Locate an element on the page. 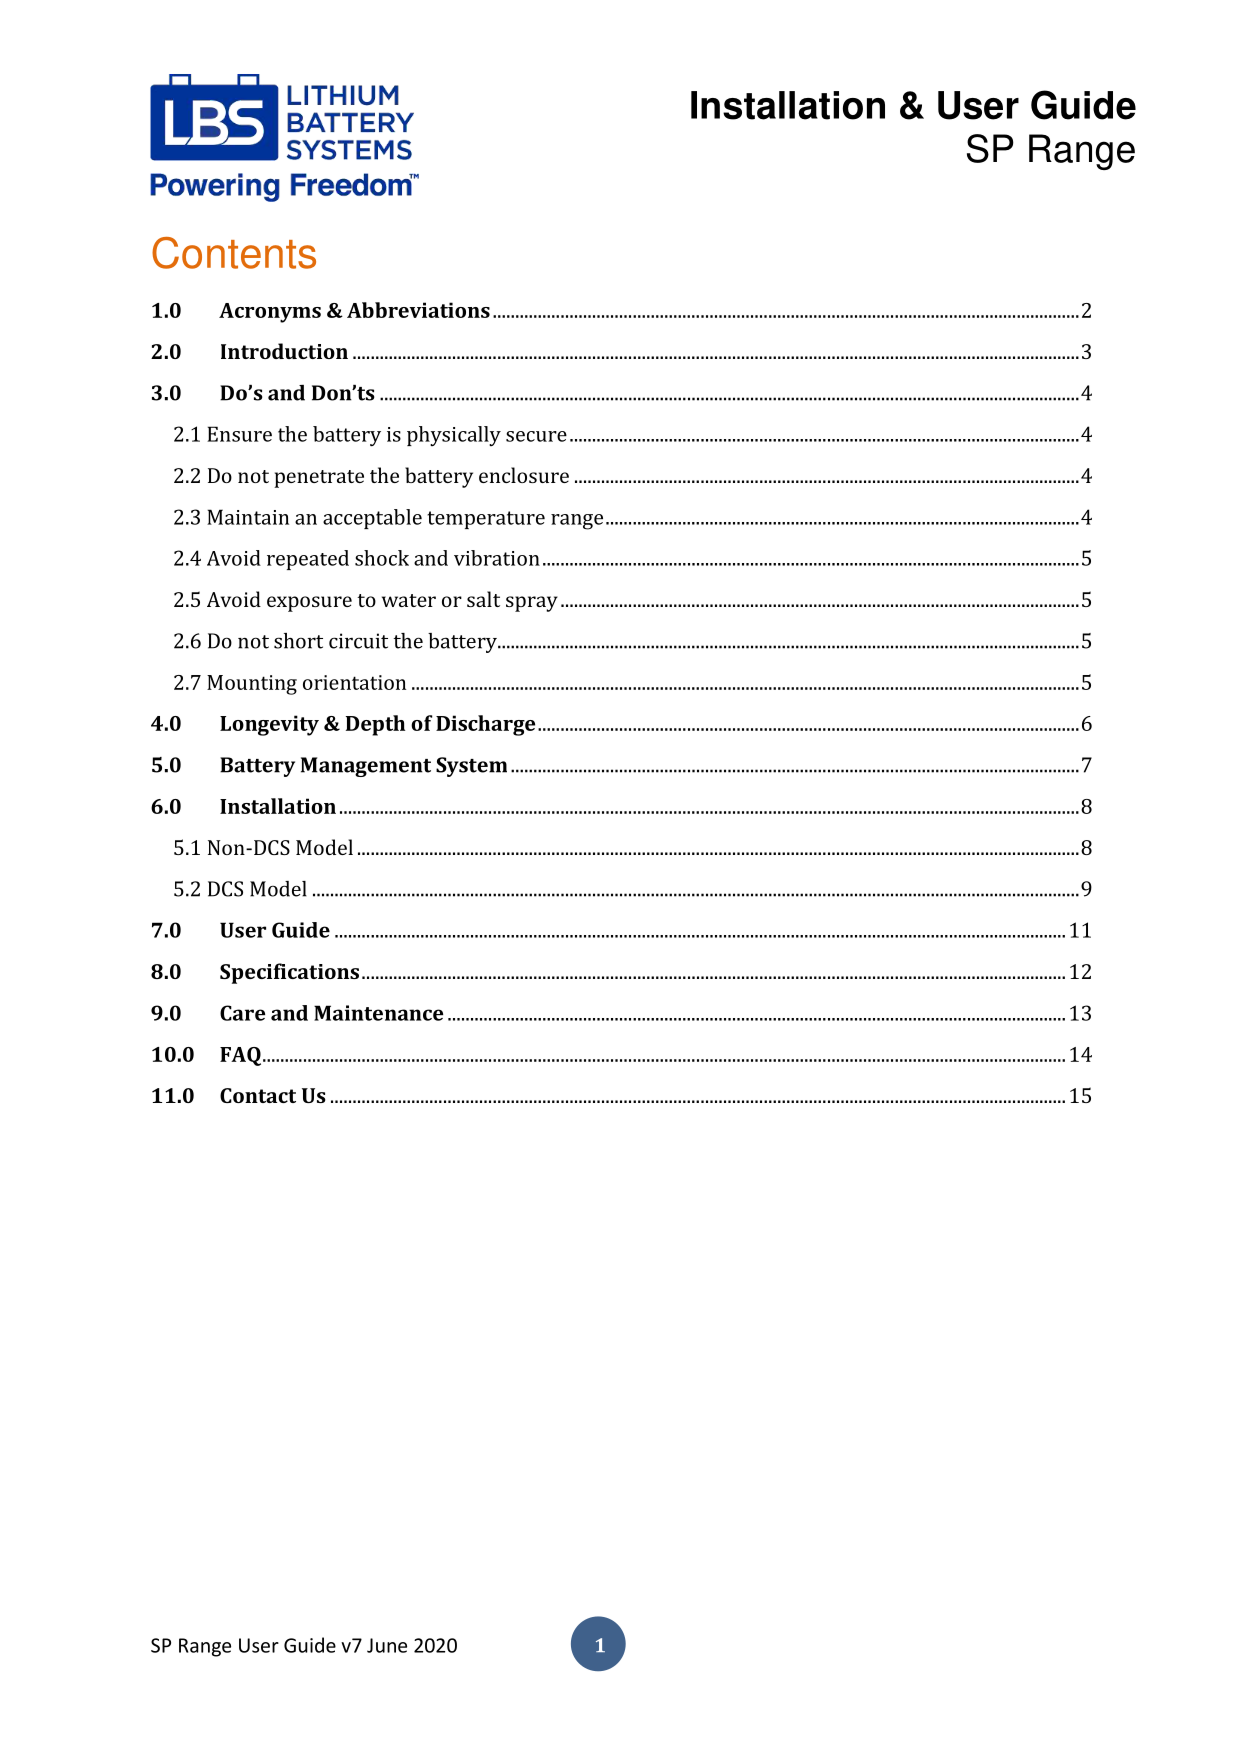  salt is located at coordinates (483, 599).
